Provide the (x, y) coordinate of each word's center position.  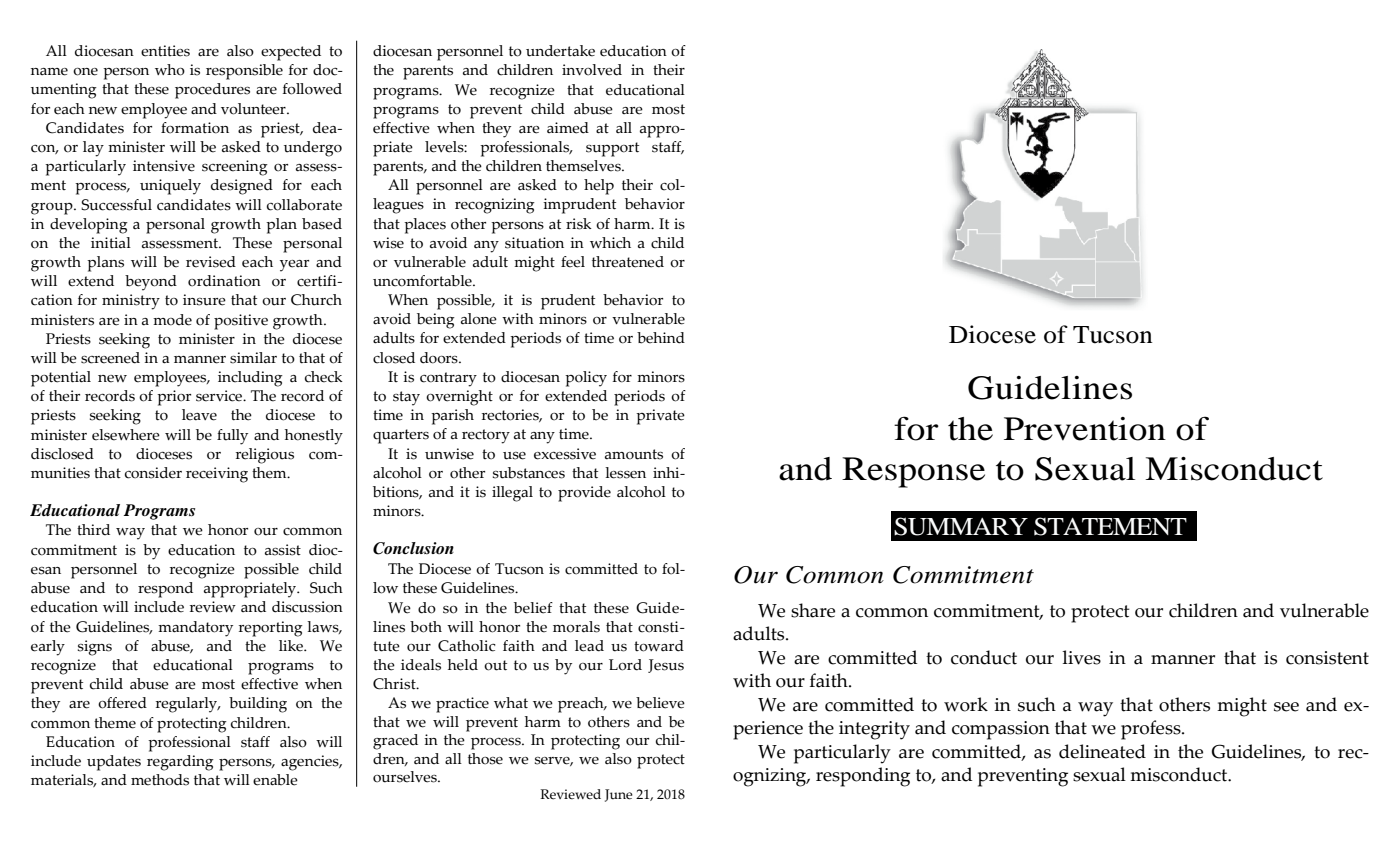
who (170, 70)
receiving (217, 475)
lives (1081, 657)
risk (579, 224)
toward (659, 646)
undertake (560, 51)
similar (253, 358)
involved (592, 70)
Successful (116, 205)
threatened (628, 262)
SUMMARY (961, 526)
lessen (625, 473)
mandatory (195, 629)
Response (913, 472)
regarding (180, 763)
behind (661, 338)
